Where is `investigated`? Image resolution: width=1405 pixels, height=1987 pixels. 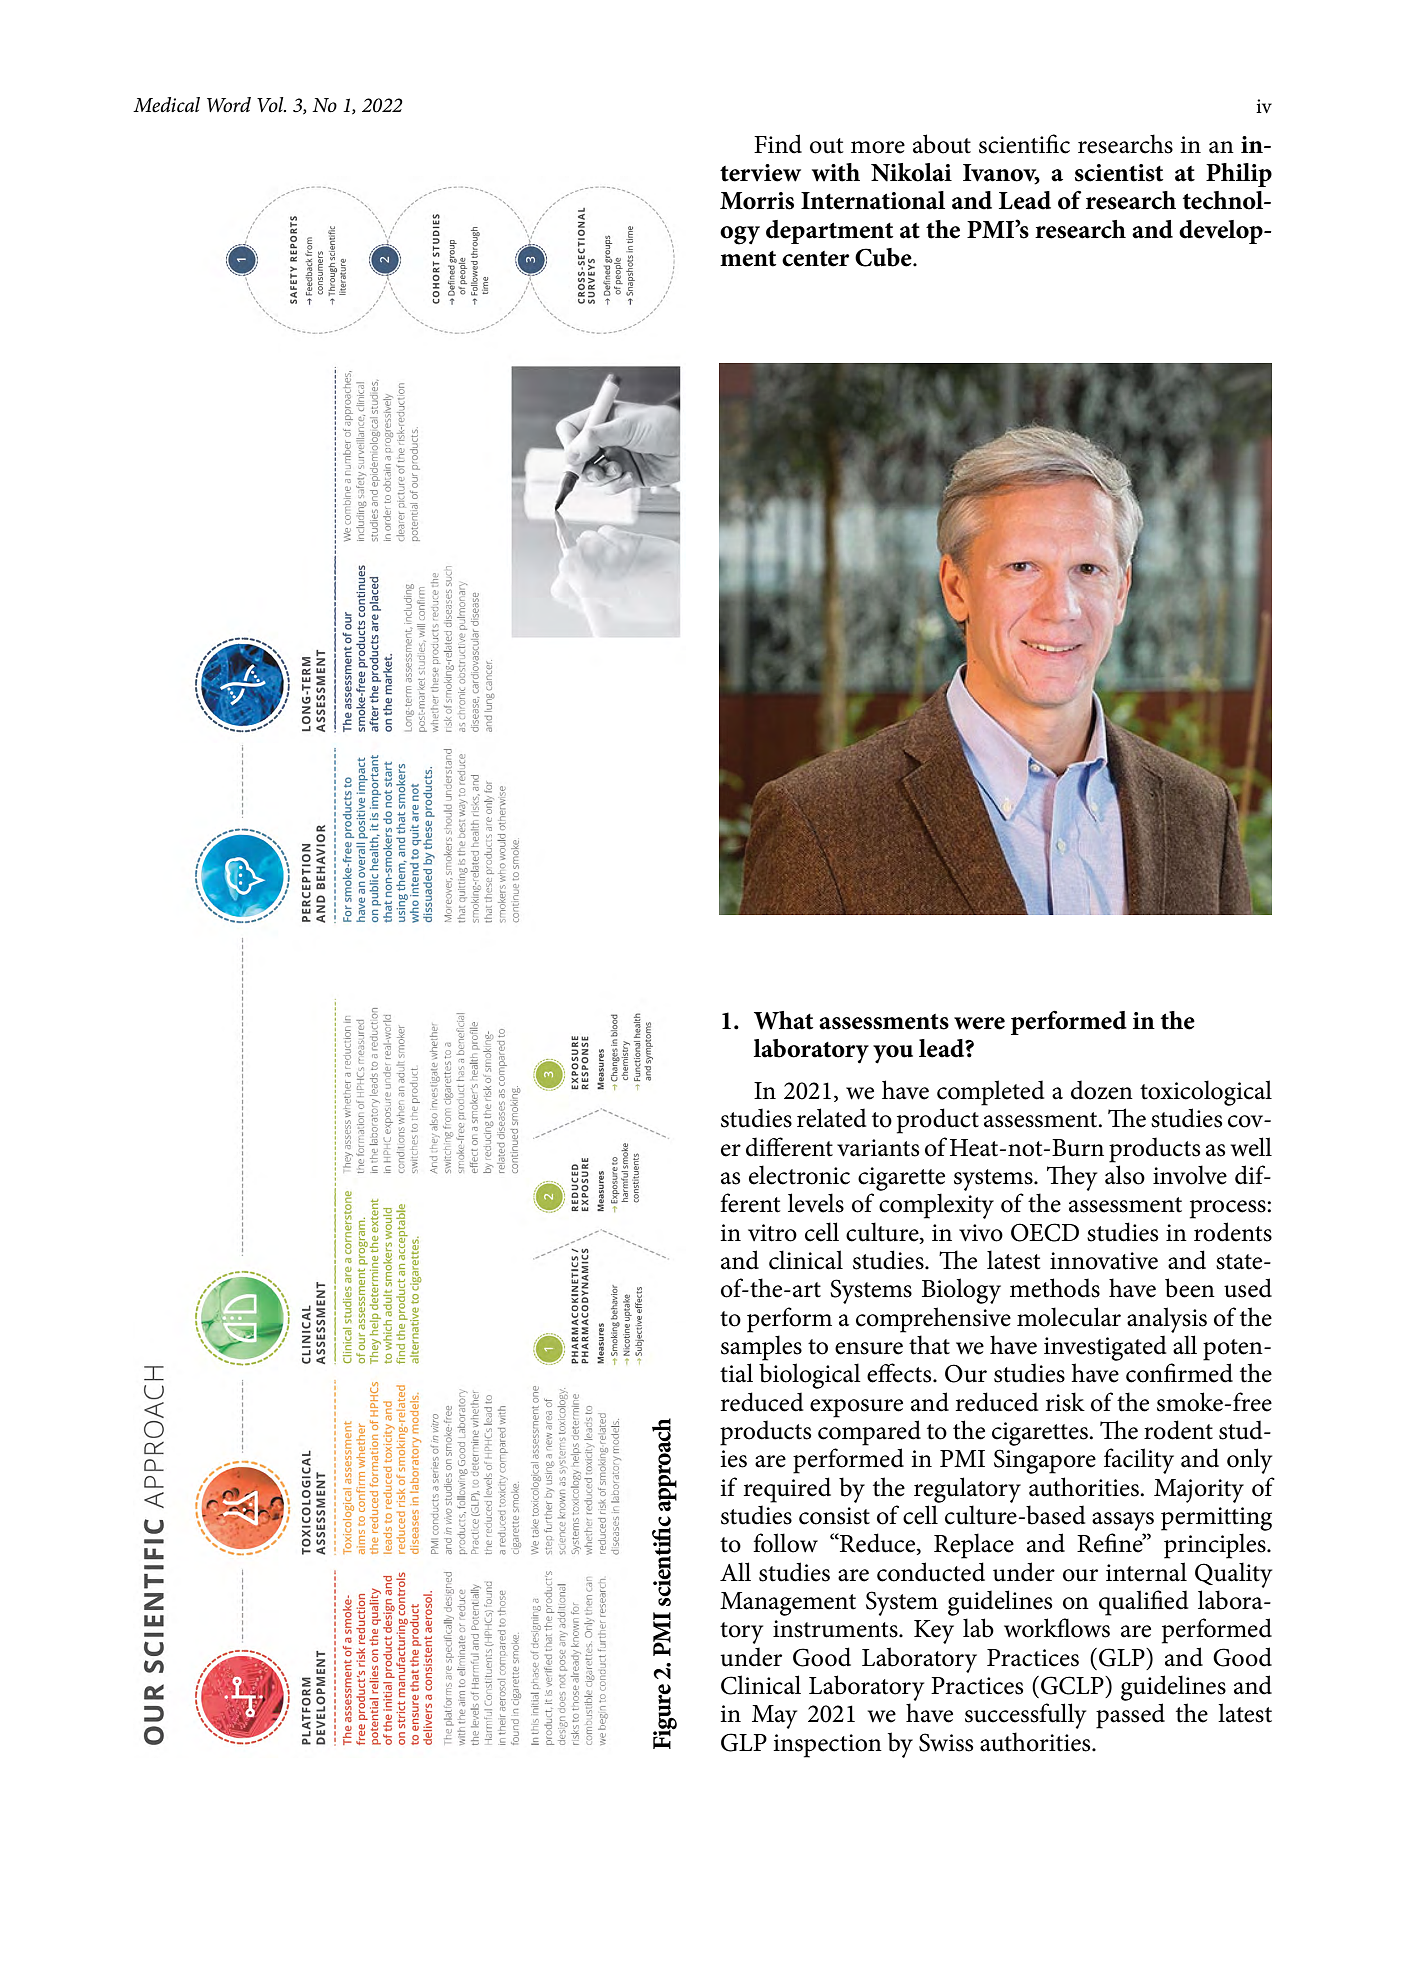
investigated is located at coordinates (1105, 1348).
